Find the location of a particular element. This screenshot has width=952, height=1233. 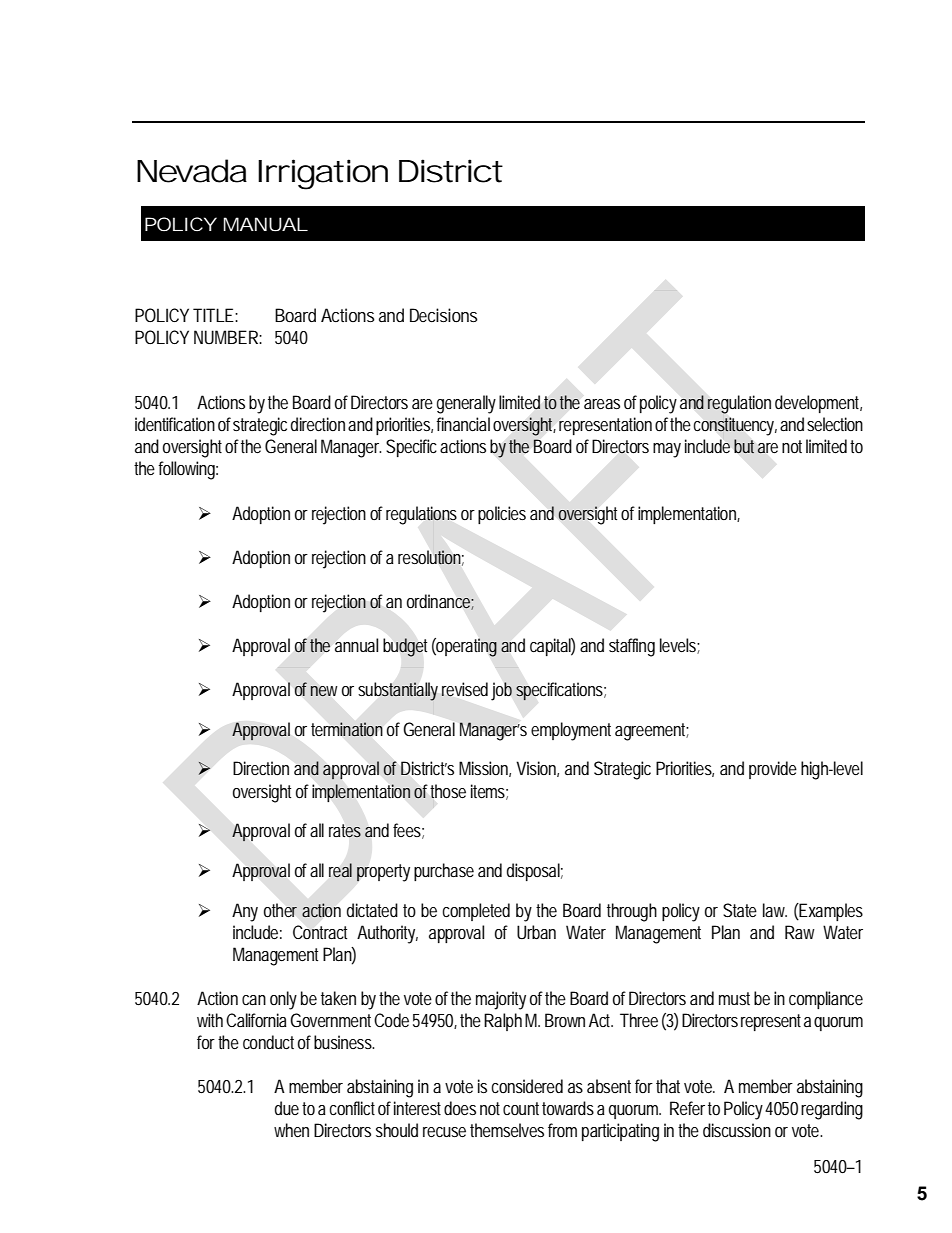

items is located at coordinates (489, 792).
